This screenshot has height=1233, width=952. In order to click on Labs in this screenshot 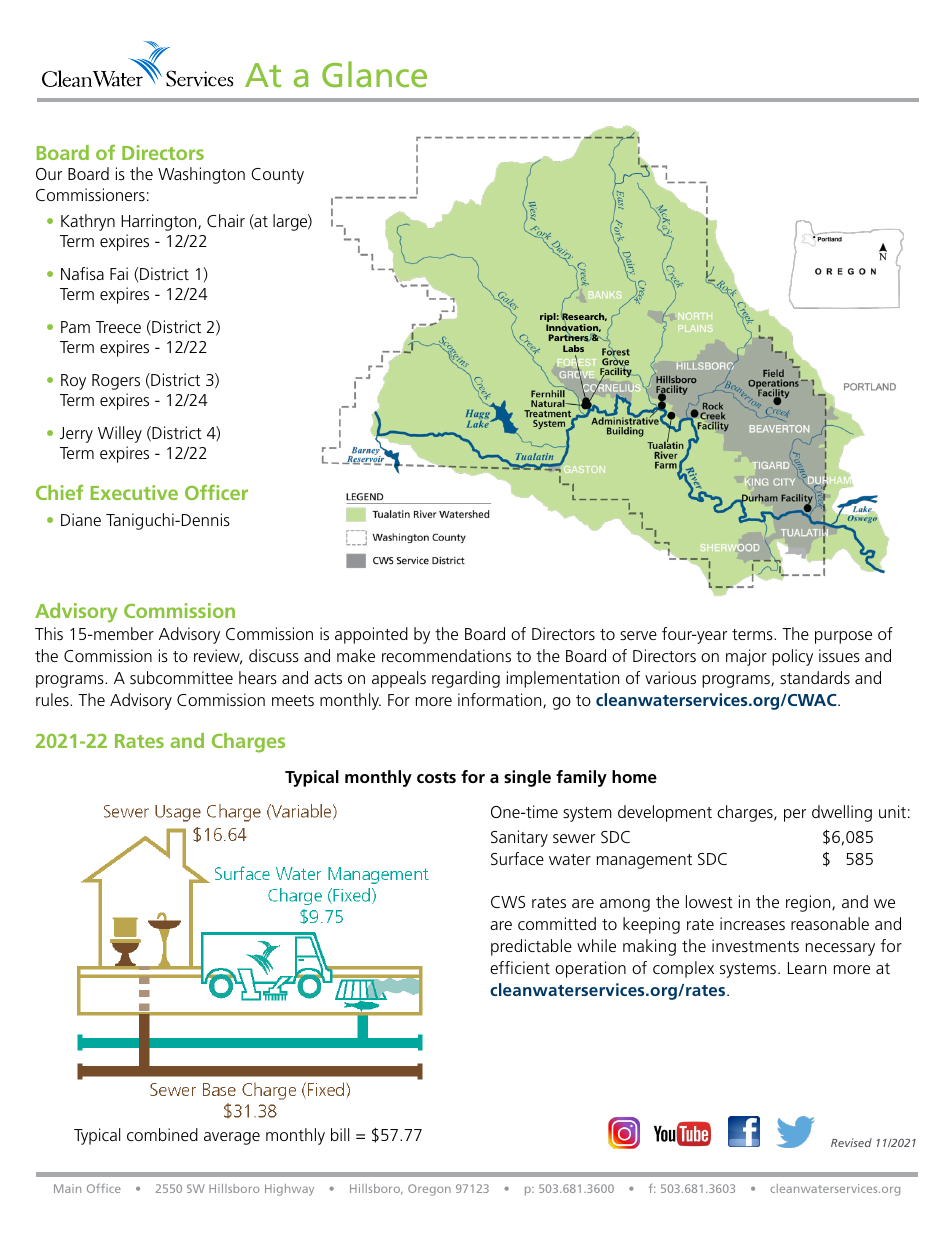, I will do `click(573, 348)`.
